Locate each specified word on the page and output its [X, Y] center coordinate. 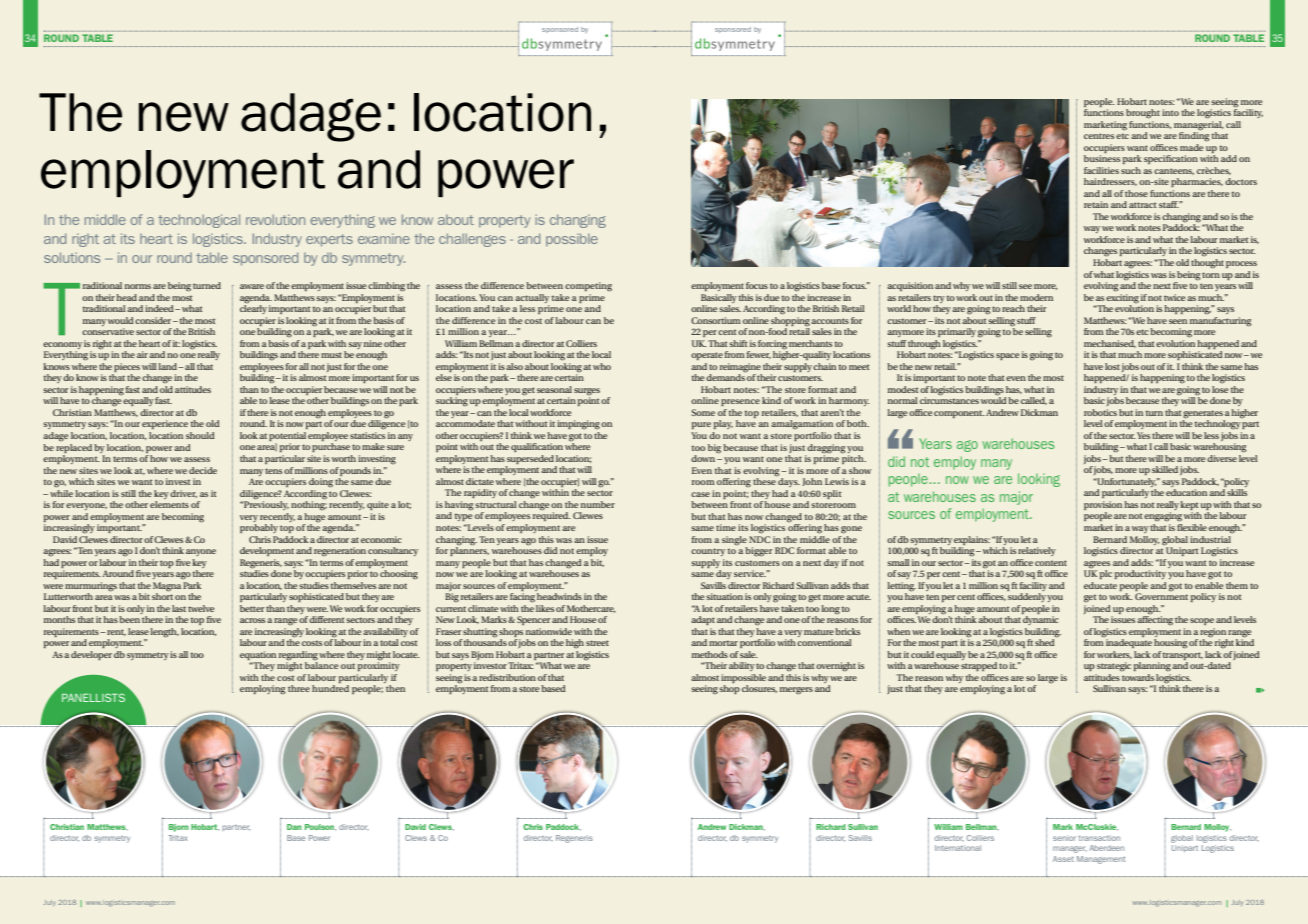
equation [258, 655]
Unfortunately [1126, 484]
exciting [1122, 297]
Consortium [716, 320]
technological [199, 221]
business [1102, 158]
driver [183, 494]
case [700, 494]
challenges [472, 240]
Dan [294, 827]
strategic [1114, 667]
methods [710, 654]
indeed [160, 308]
